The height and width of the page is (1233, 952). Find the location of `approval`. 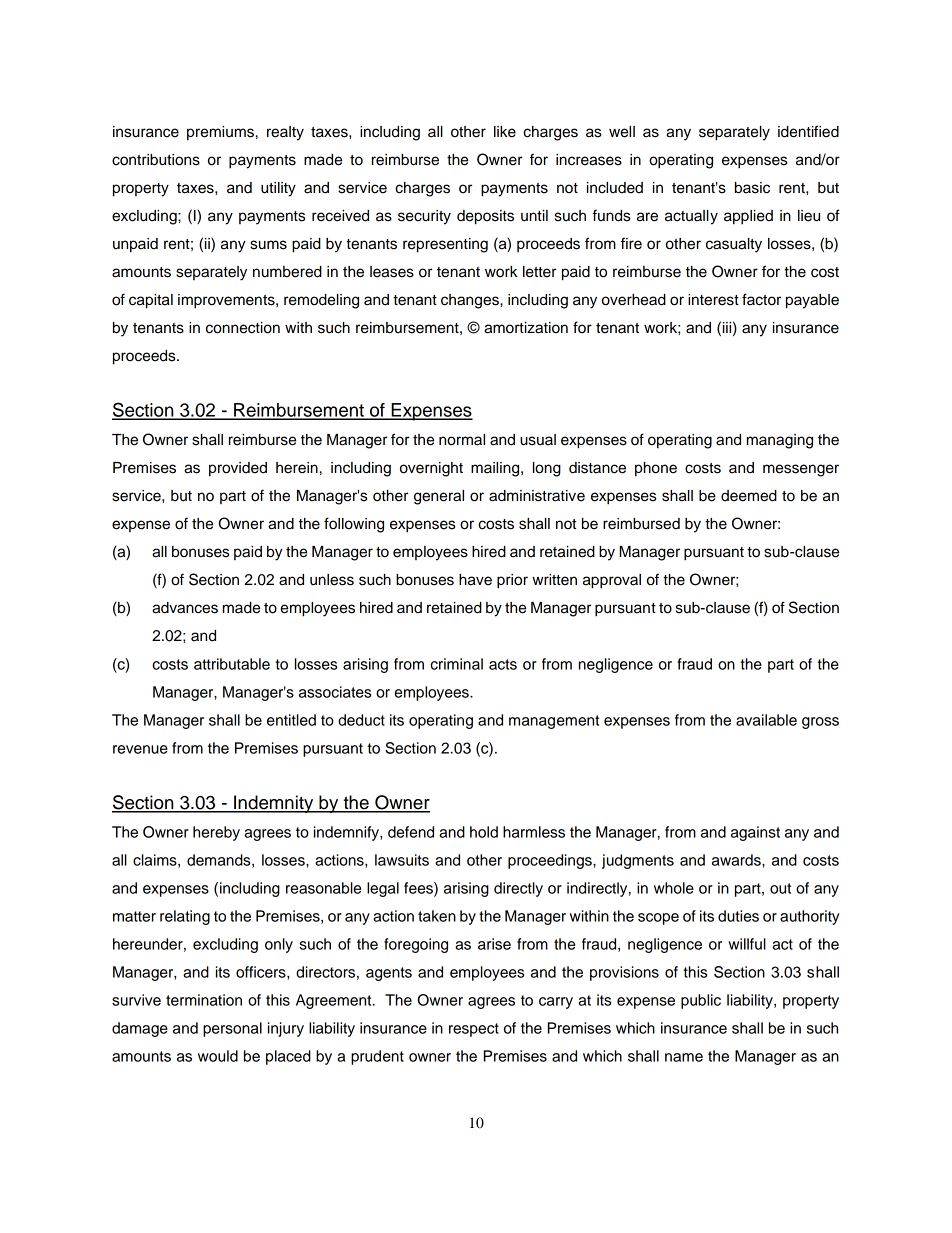

approval is located at coordinates (612, 581).
